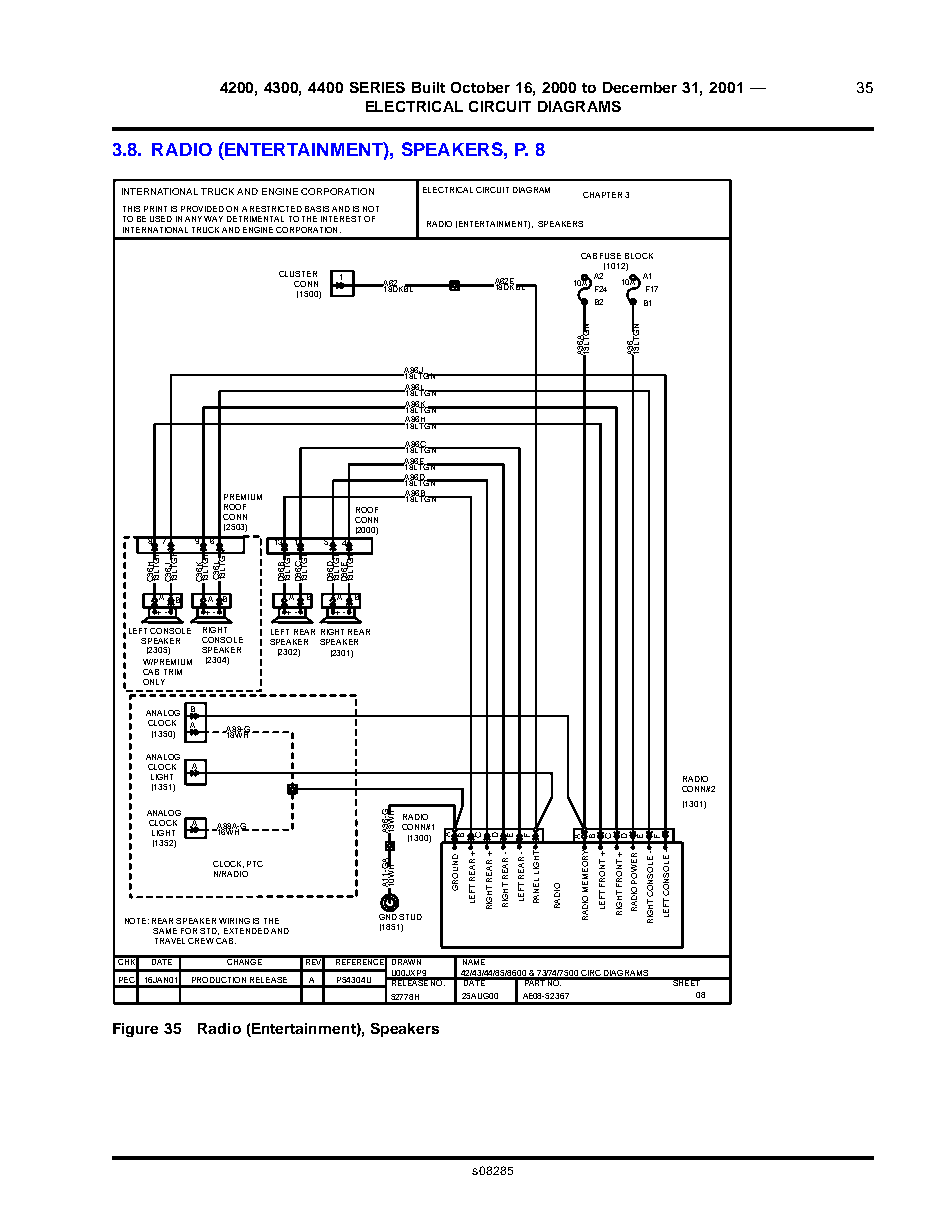 The image size is (952, 1232). What do you see at coordinates (255, 864) in the screenshot?
I see `PTC` at bounding box center [255, 864].
